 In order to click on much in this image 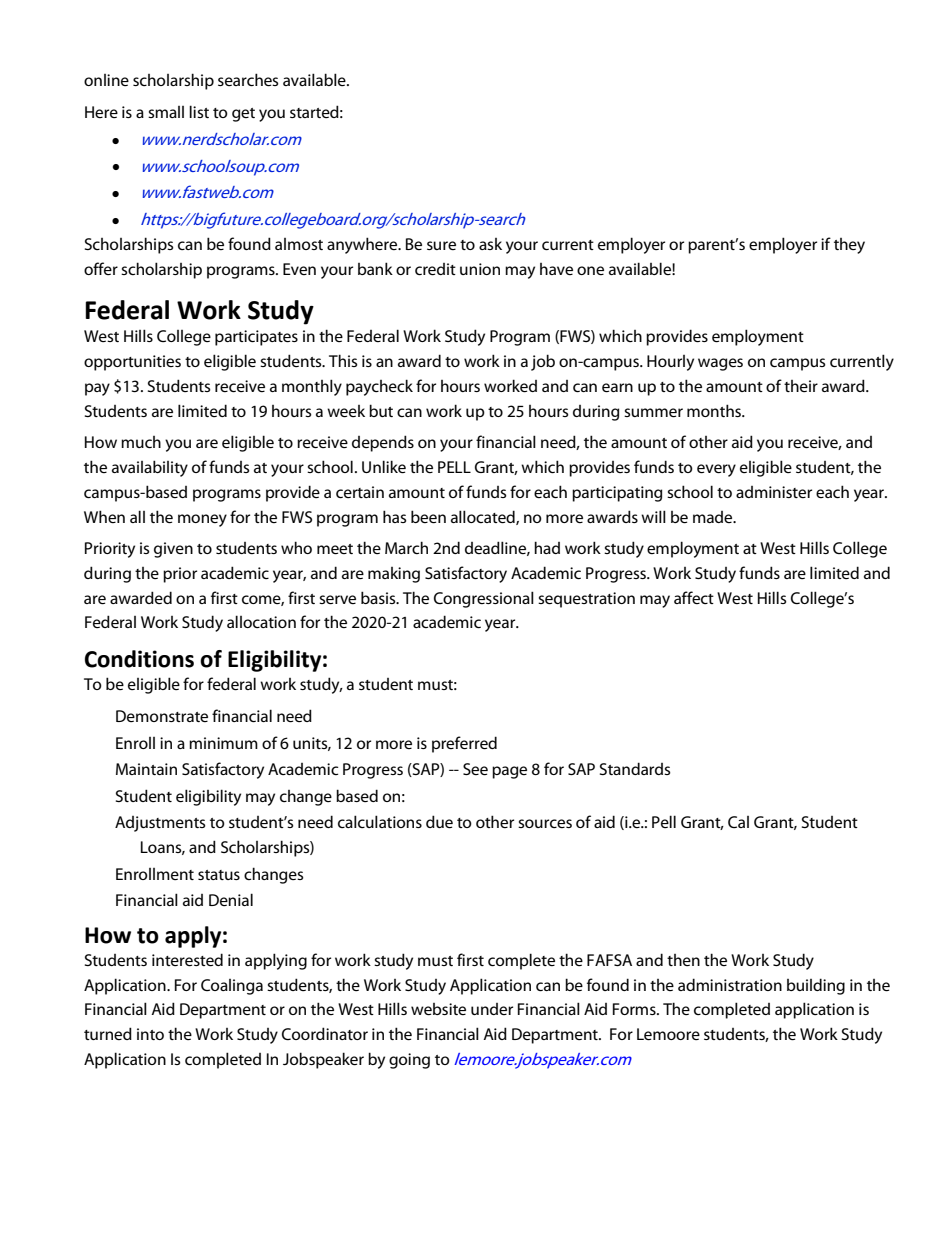, I will do `click(141, 442)`.
